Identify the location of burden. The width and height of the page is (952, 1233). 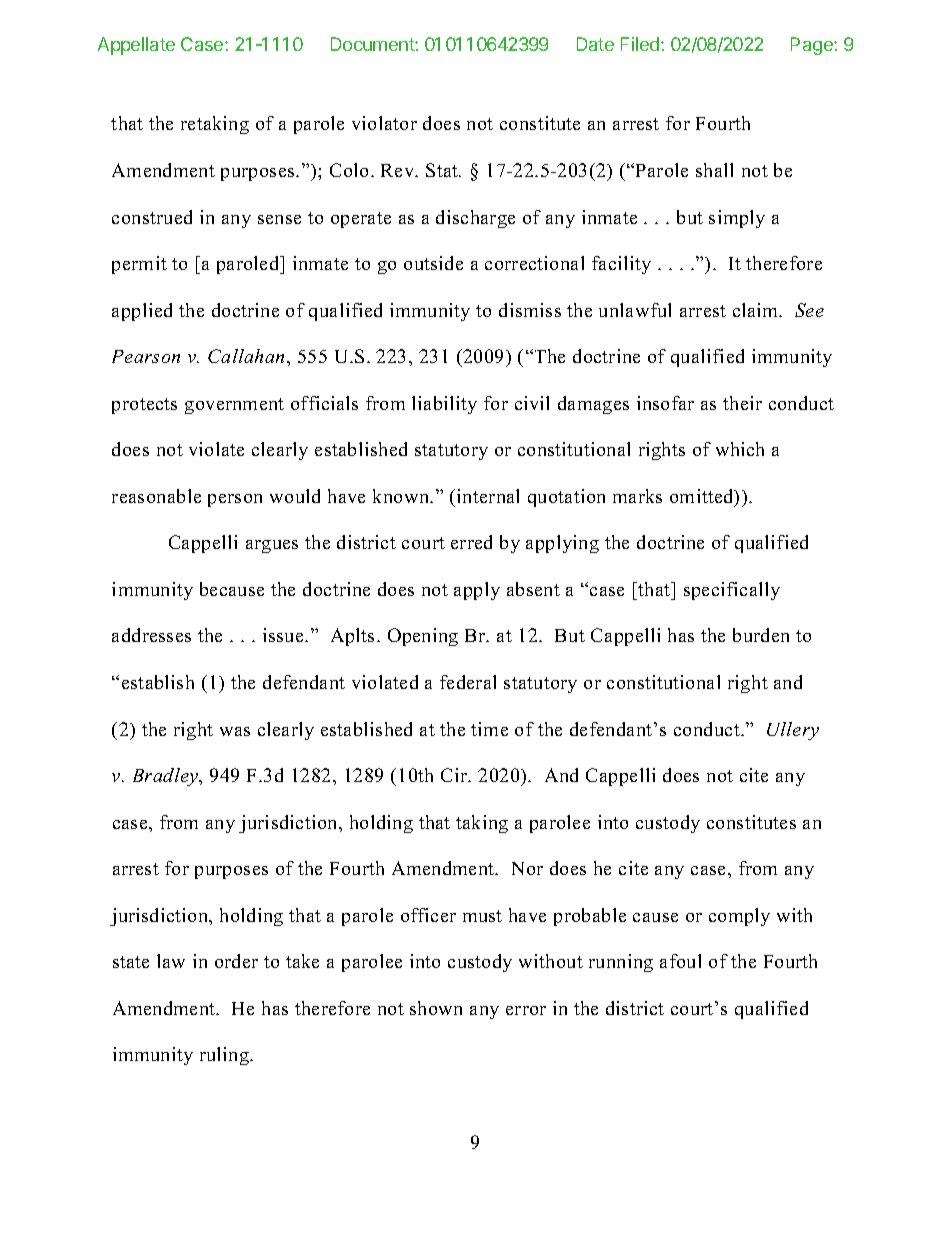
(761, 635).
